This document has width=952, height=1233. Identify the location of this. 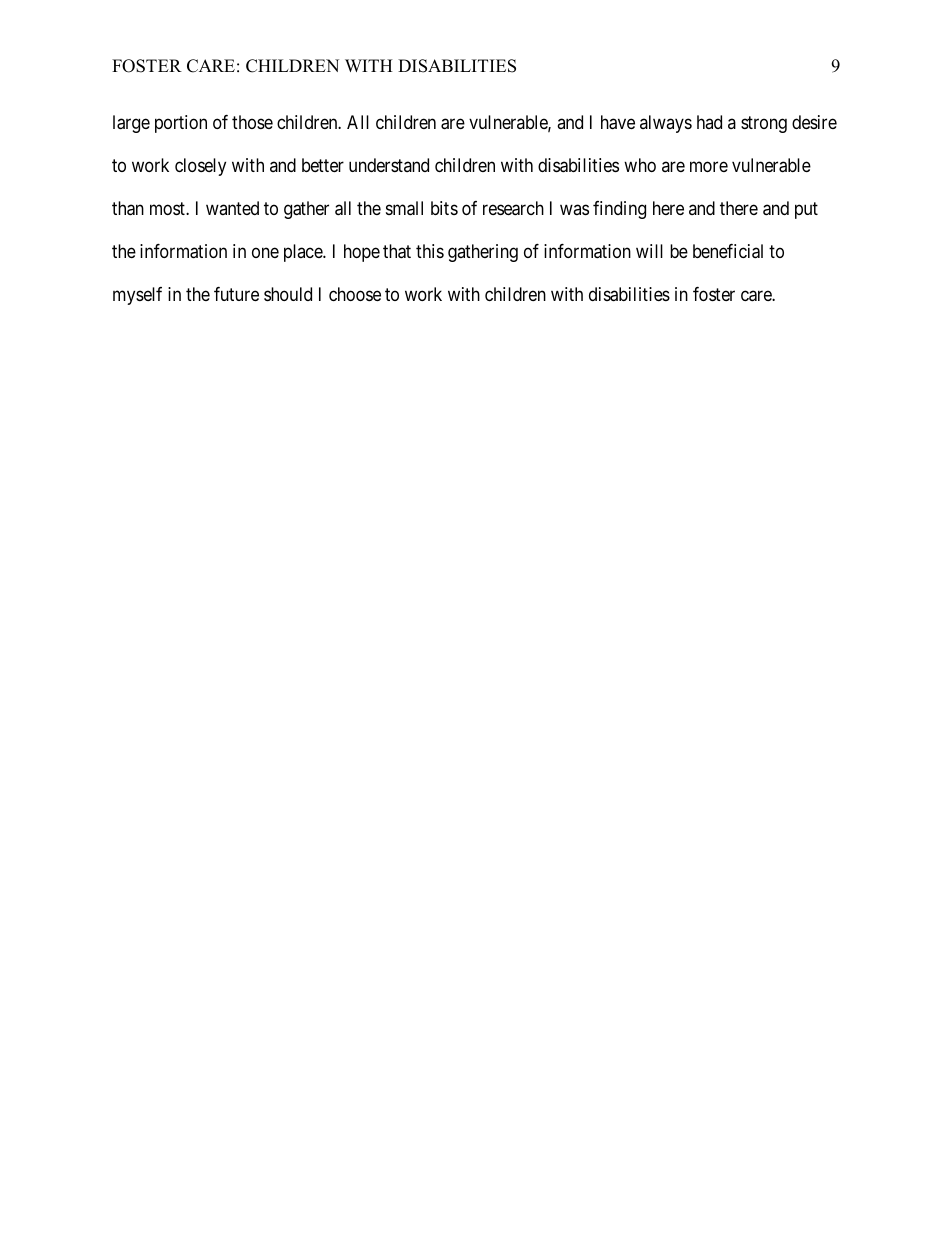
(430, 251).
